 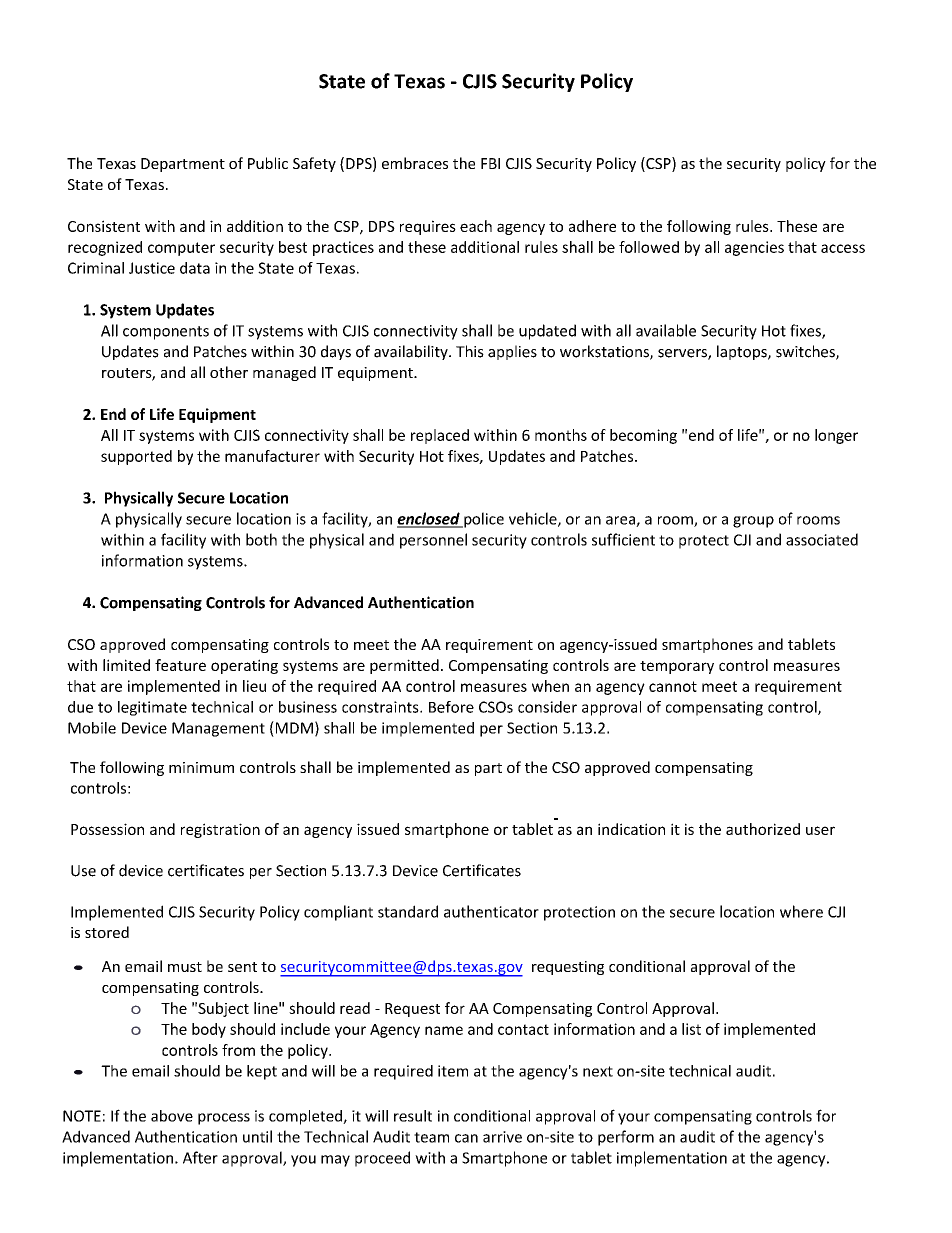 What do you see at coordinates (754, 248) in the screenshot?
I see `agencies` at bounding box center [754, 248].
